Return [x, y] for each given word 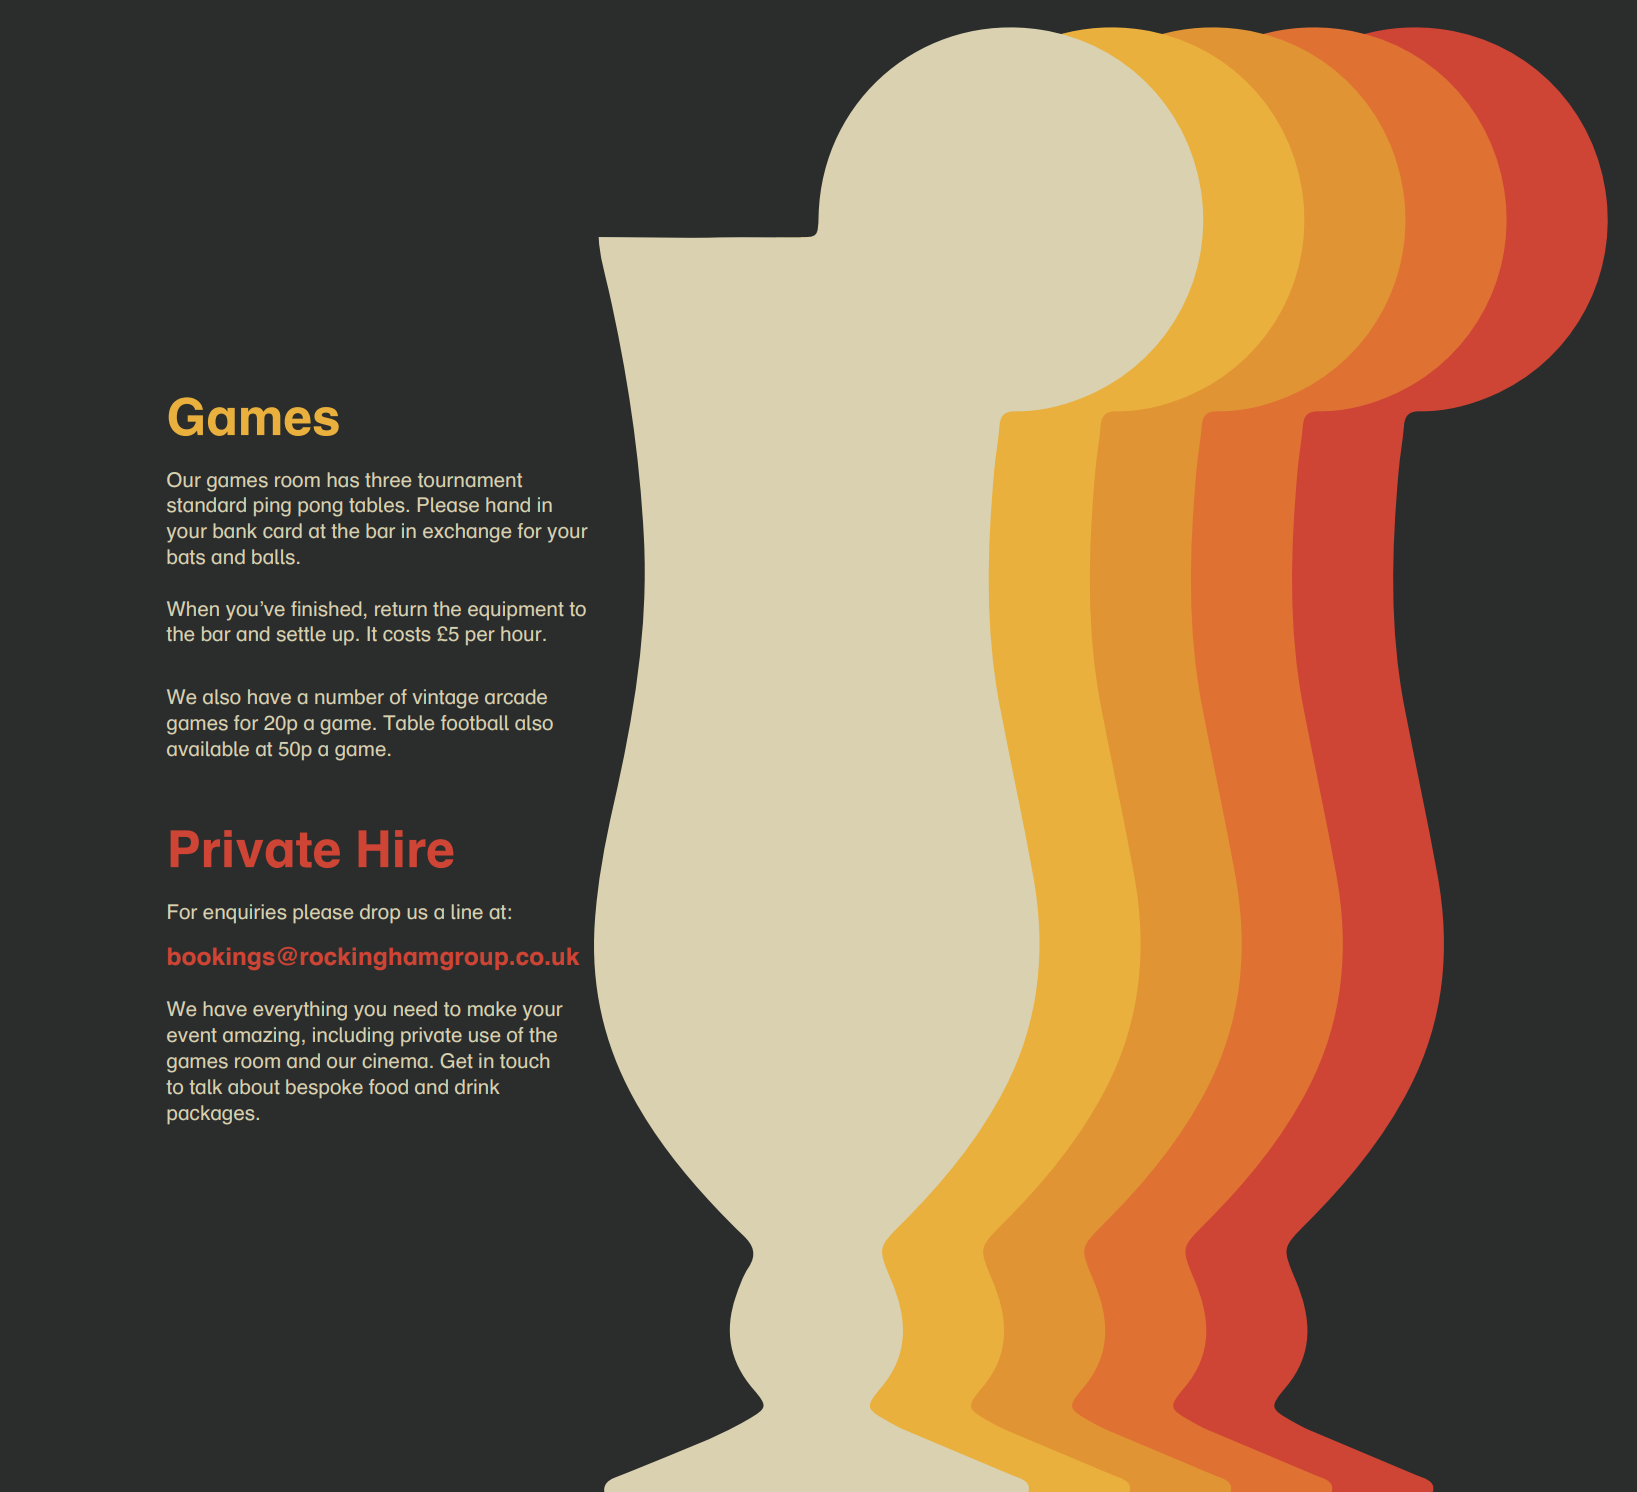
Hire [406, 849]
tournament [470, 480]
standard [206, 505]
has [343, 480]
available [208, 749]
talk [205, 1086]
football [475, 723]
